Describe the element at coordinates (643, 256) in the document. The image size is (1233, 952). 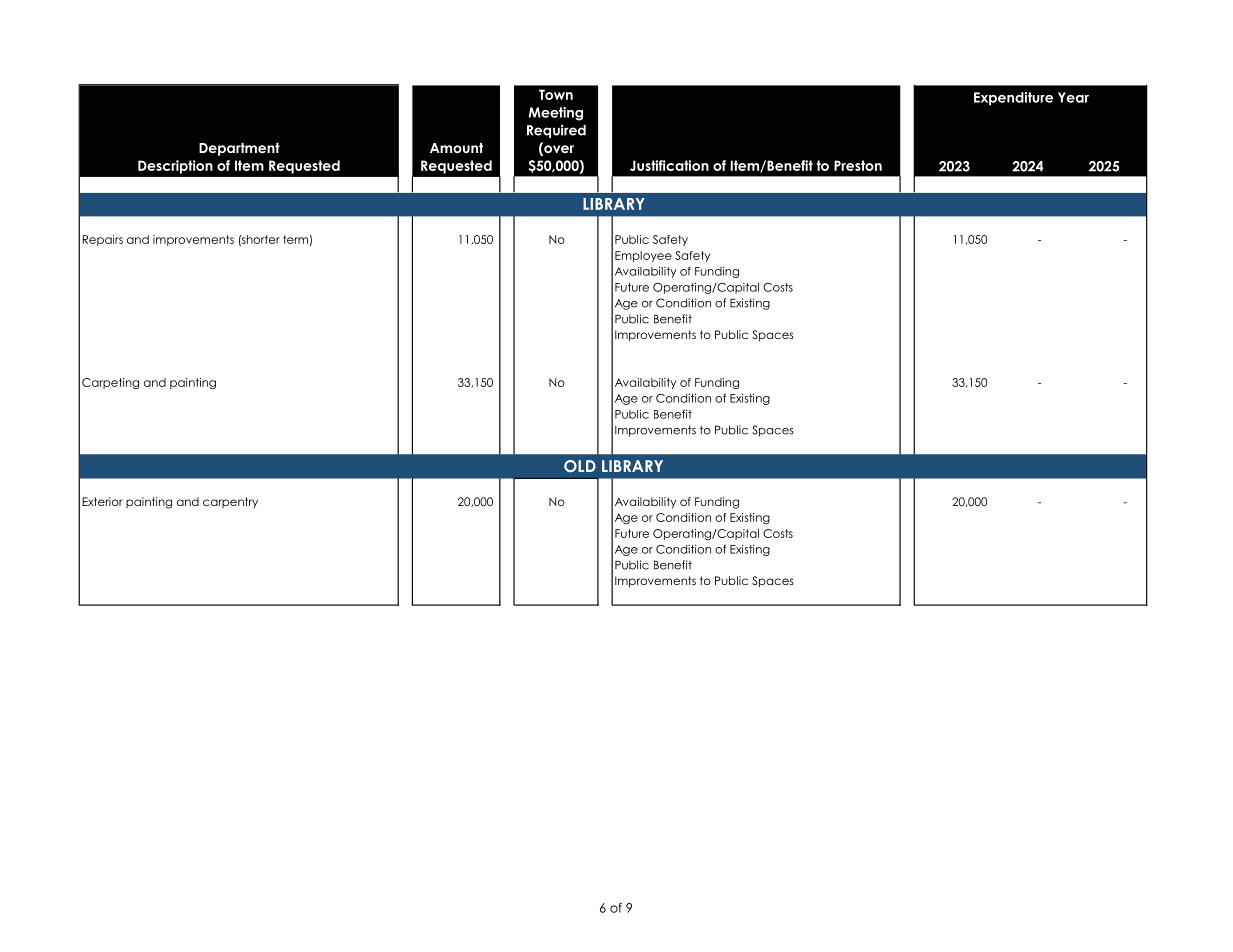
I see `Employee` at that location.
